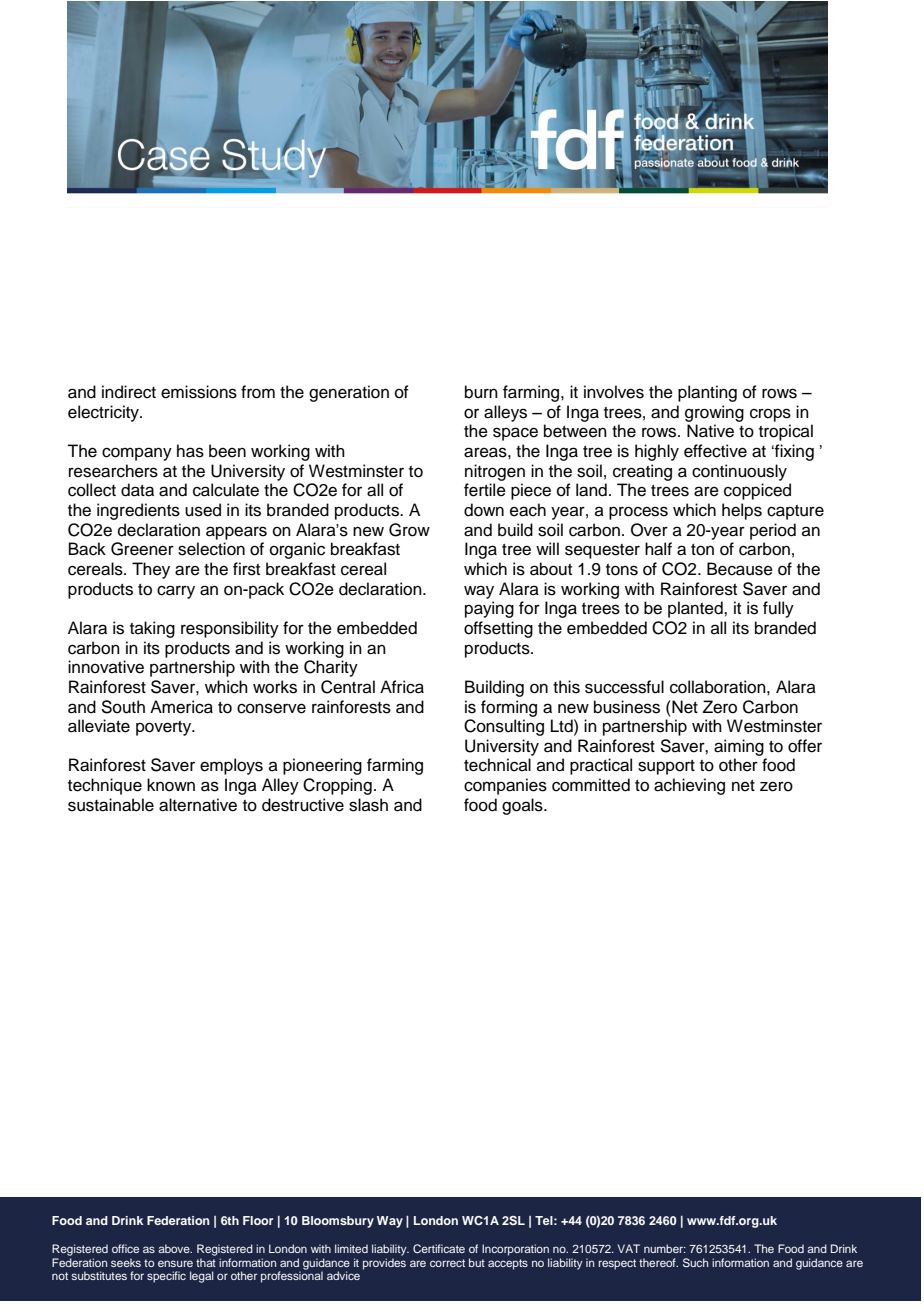 This screenshot has height=1309, width=924. Describe the element at coordinates (104, 413) in the screenshot. I see `electricity` at that location.
